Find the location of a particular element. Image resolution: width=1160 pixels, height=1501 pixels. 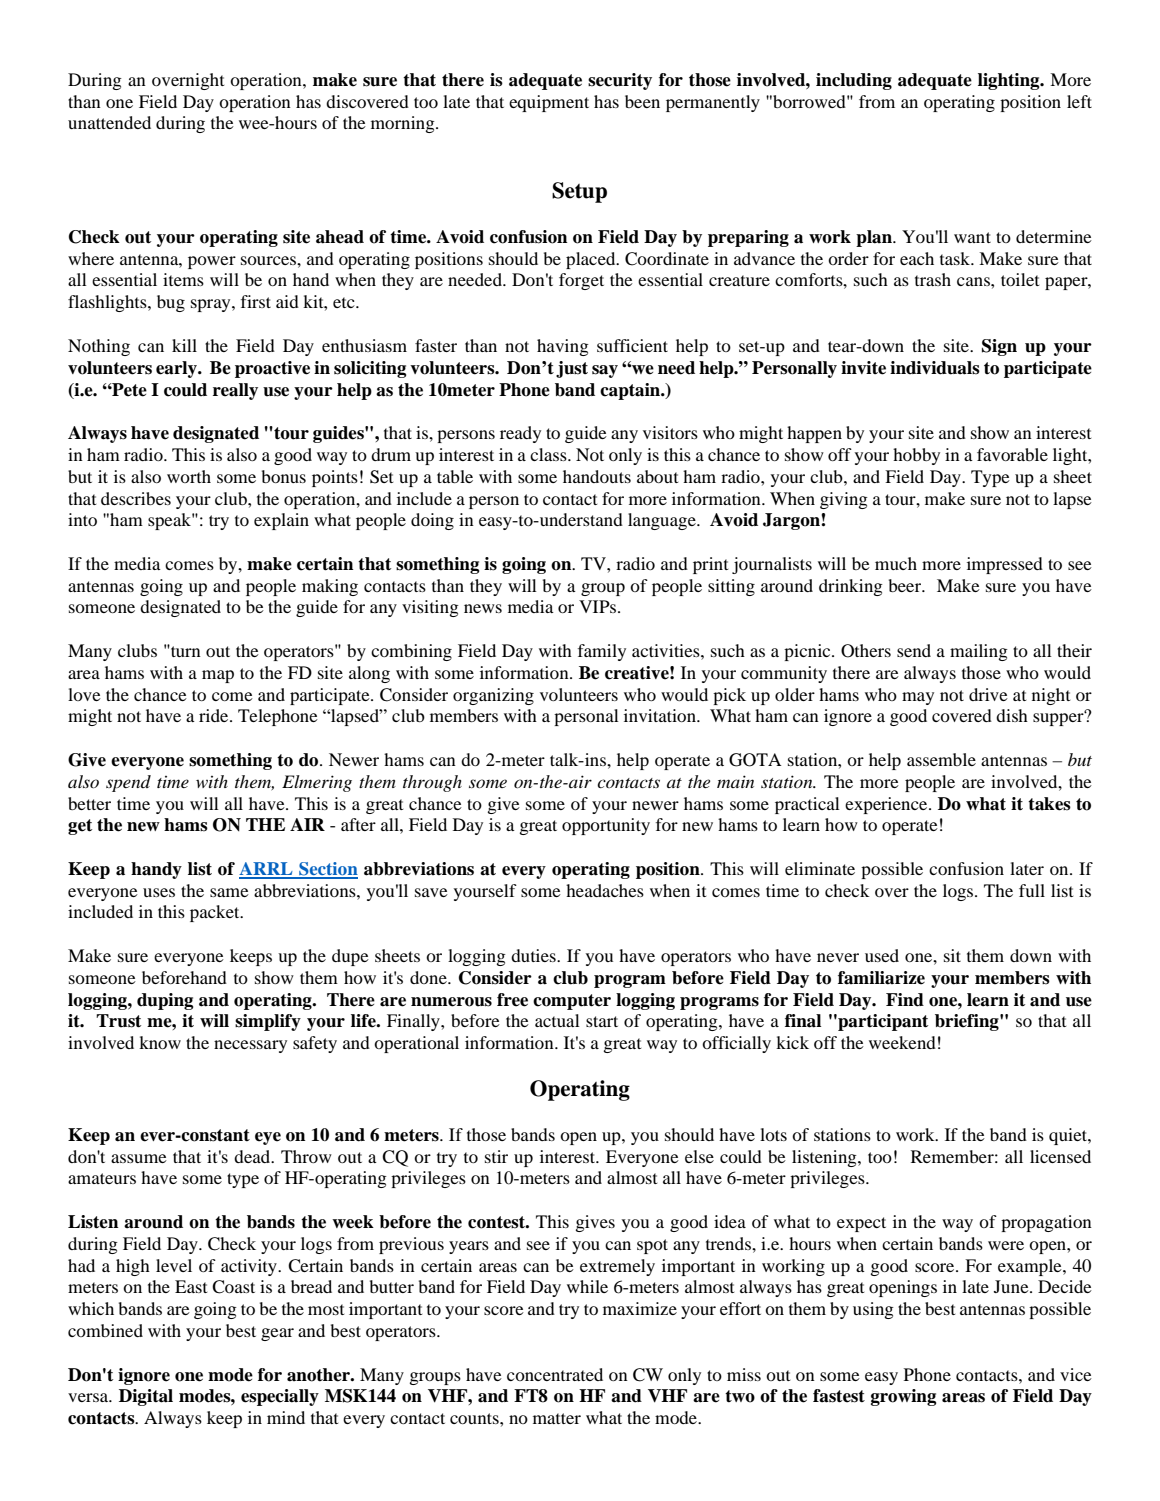

invitation is located at coordinates (661, 715).
